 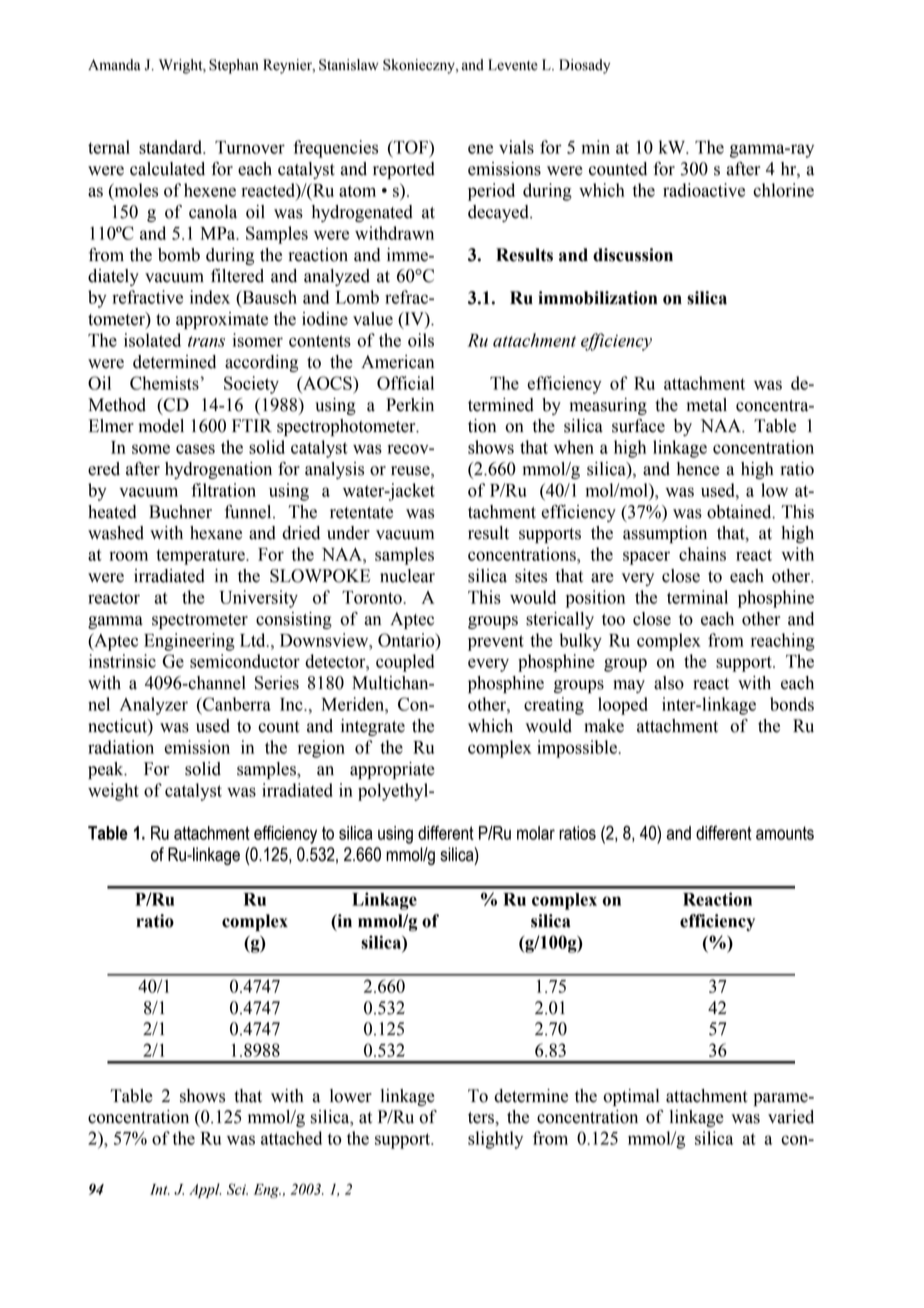 What do you see at coordinates (206, 341) in the page?
I see `trans` at bounding box center [206, 341].
